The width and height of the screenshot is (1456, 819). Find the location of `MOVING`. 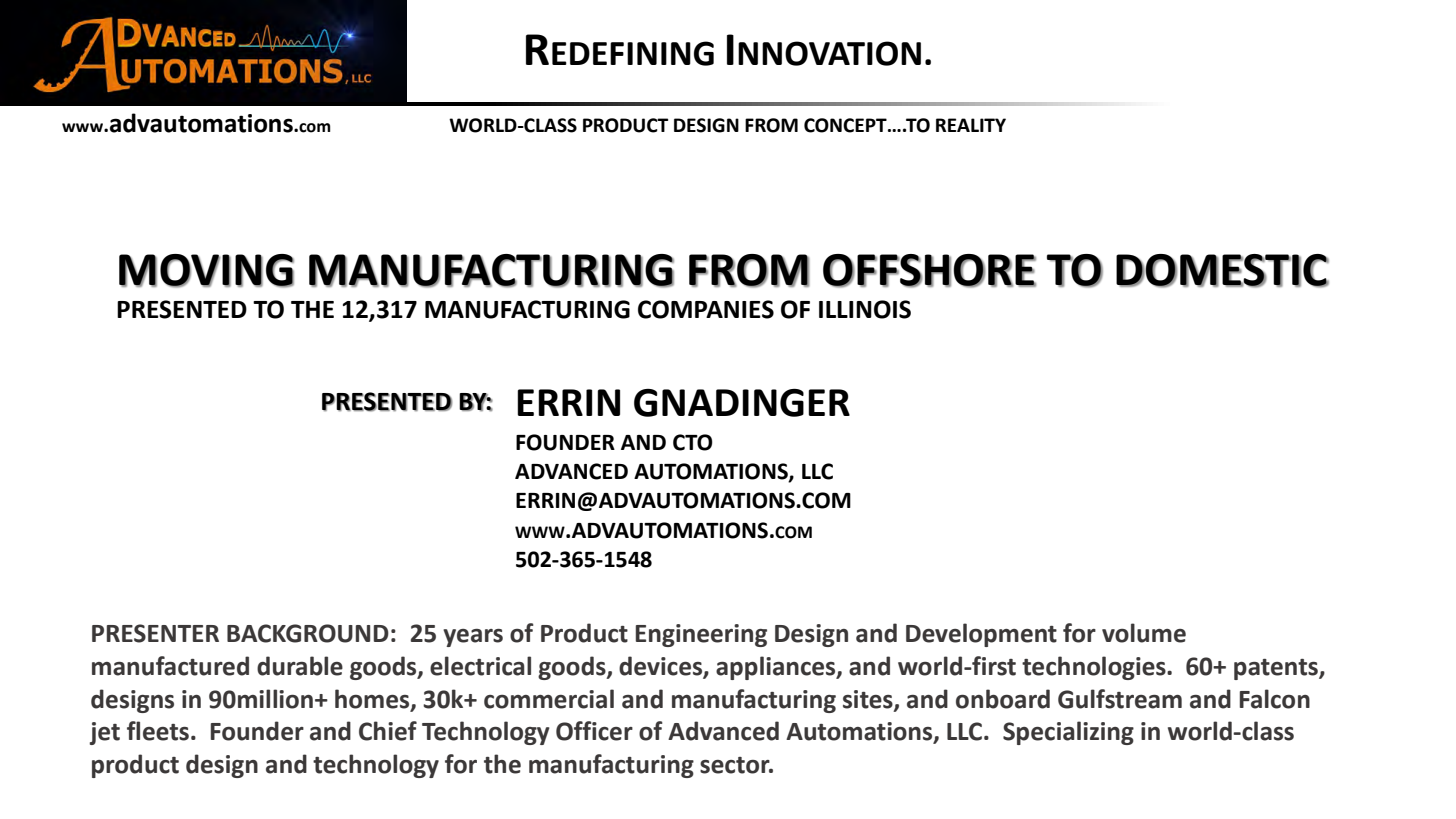

MOVING is located at coordinates (206, 271).
